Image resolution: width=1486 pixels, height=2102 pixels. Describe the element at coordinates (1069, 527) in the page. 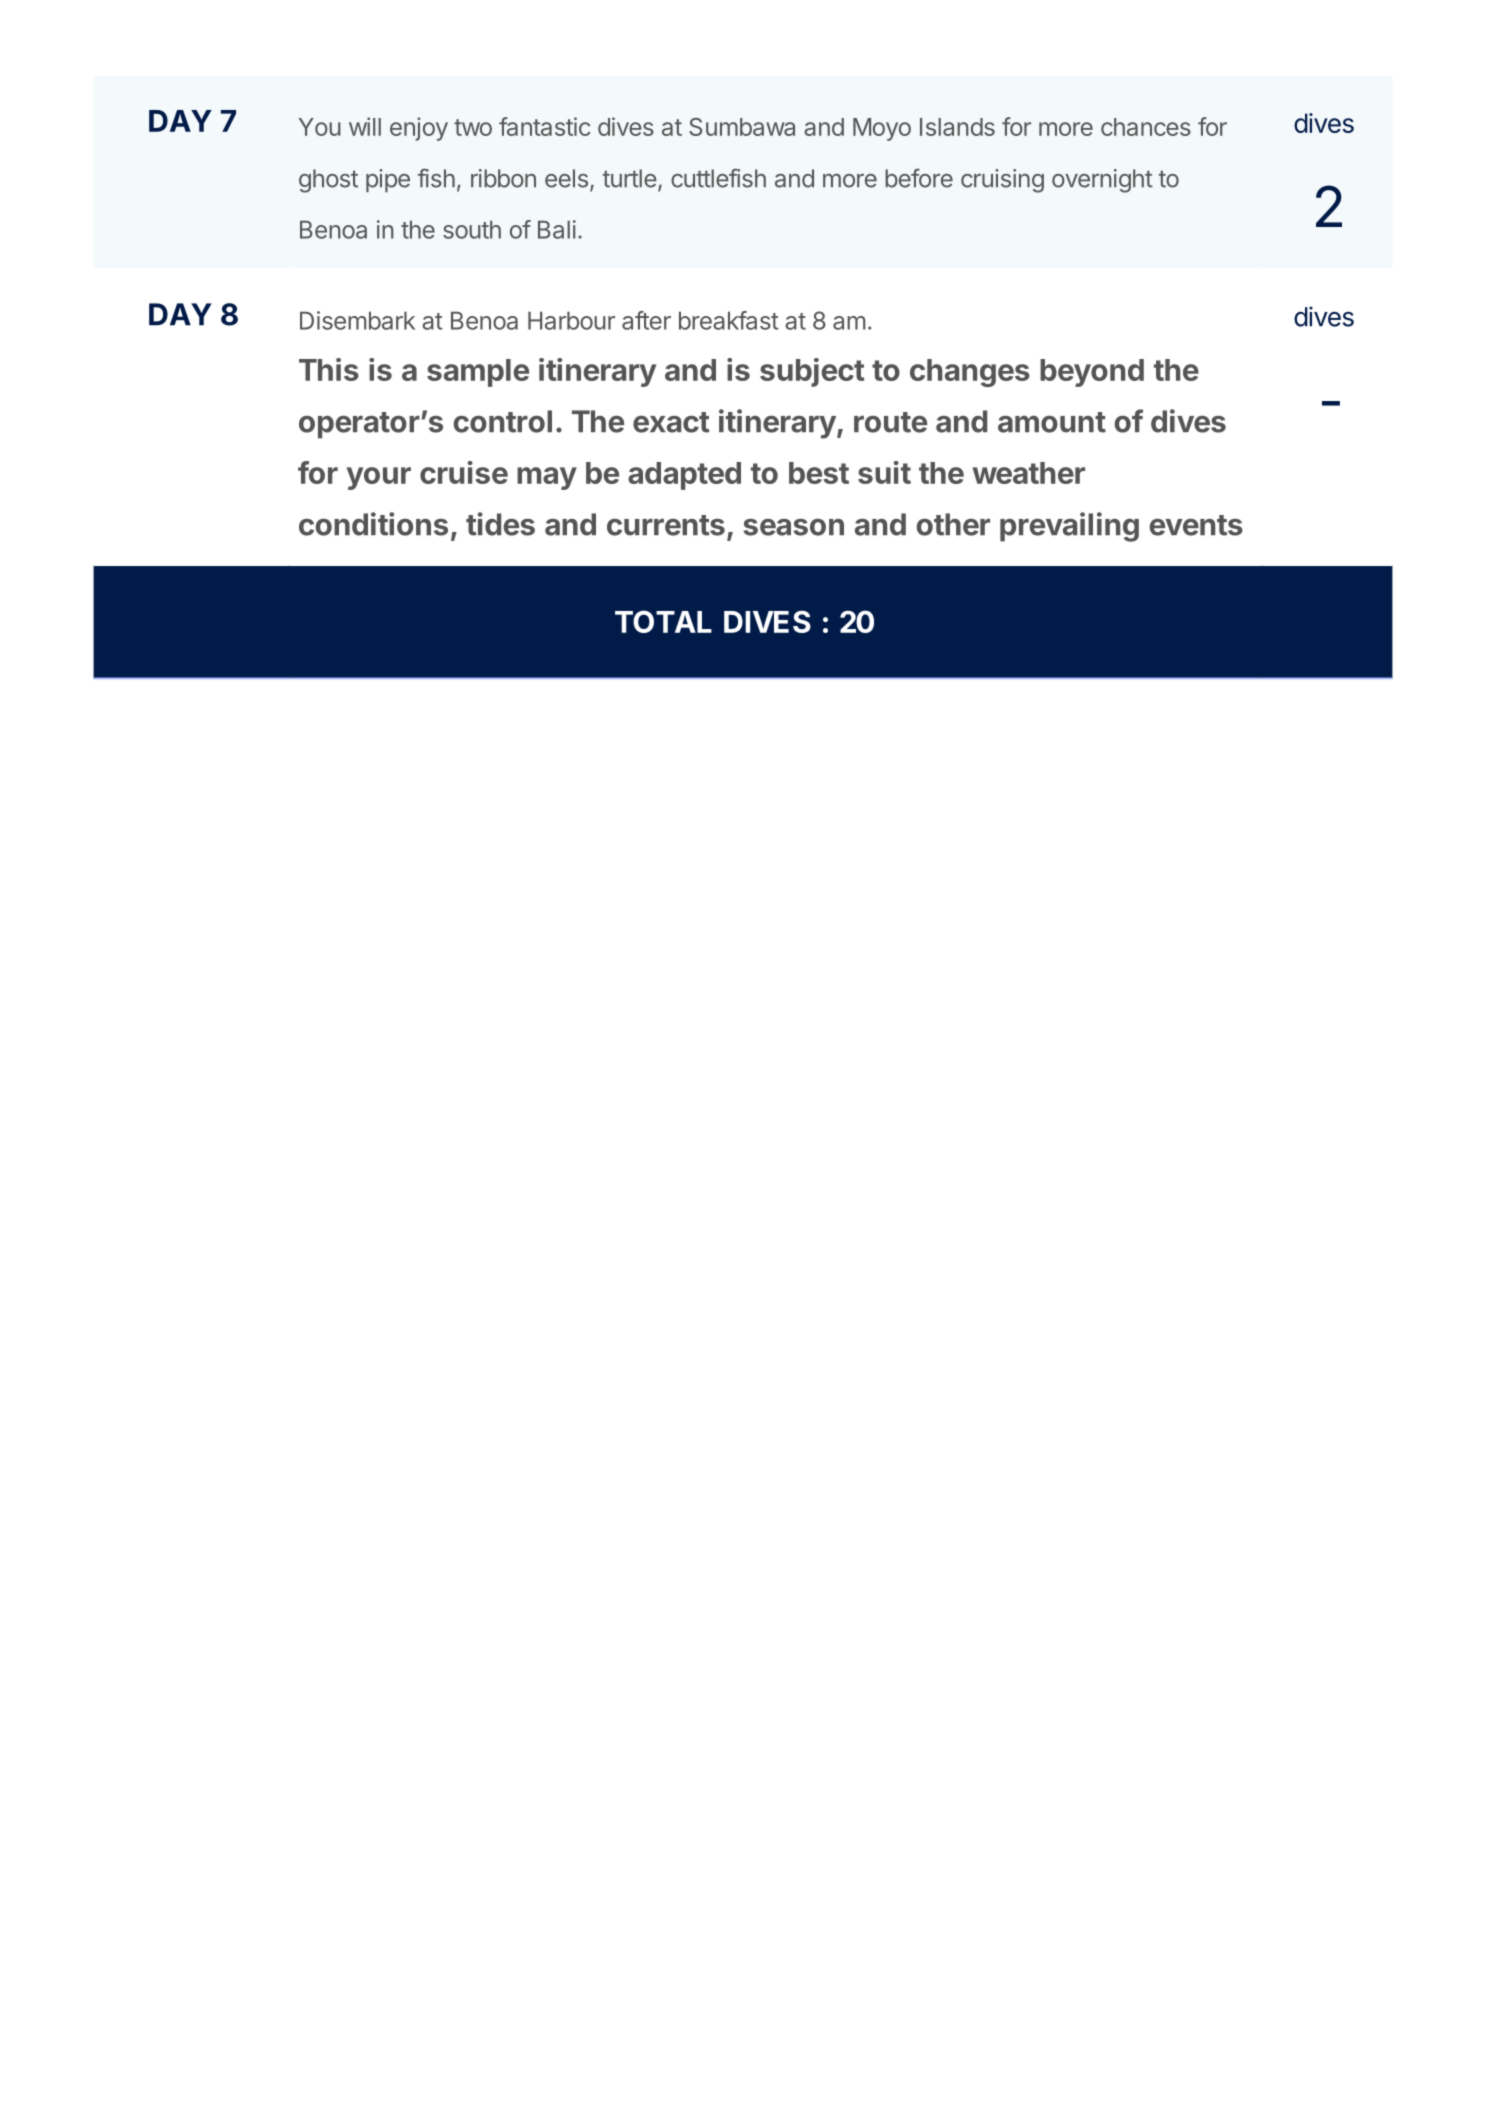

I see `prevailing` at that location.
